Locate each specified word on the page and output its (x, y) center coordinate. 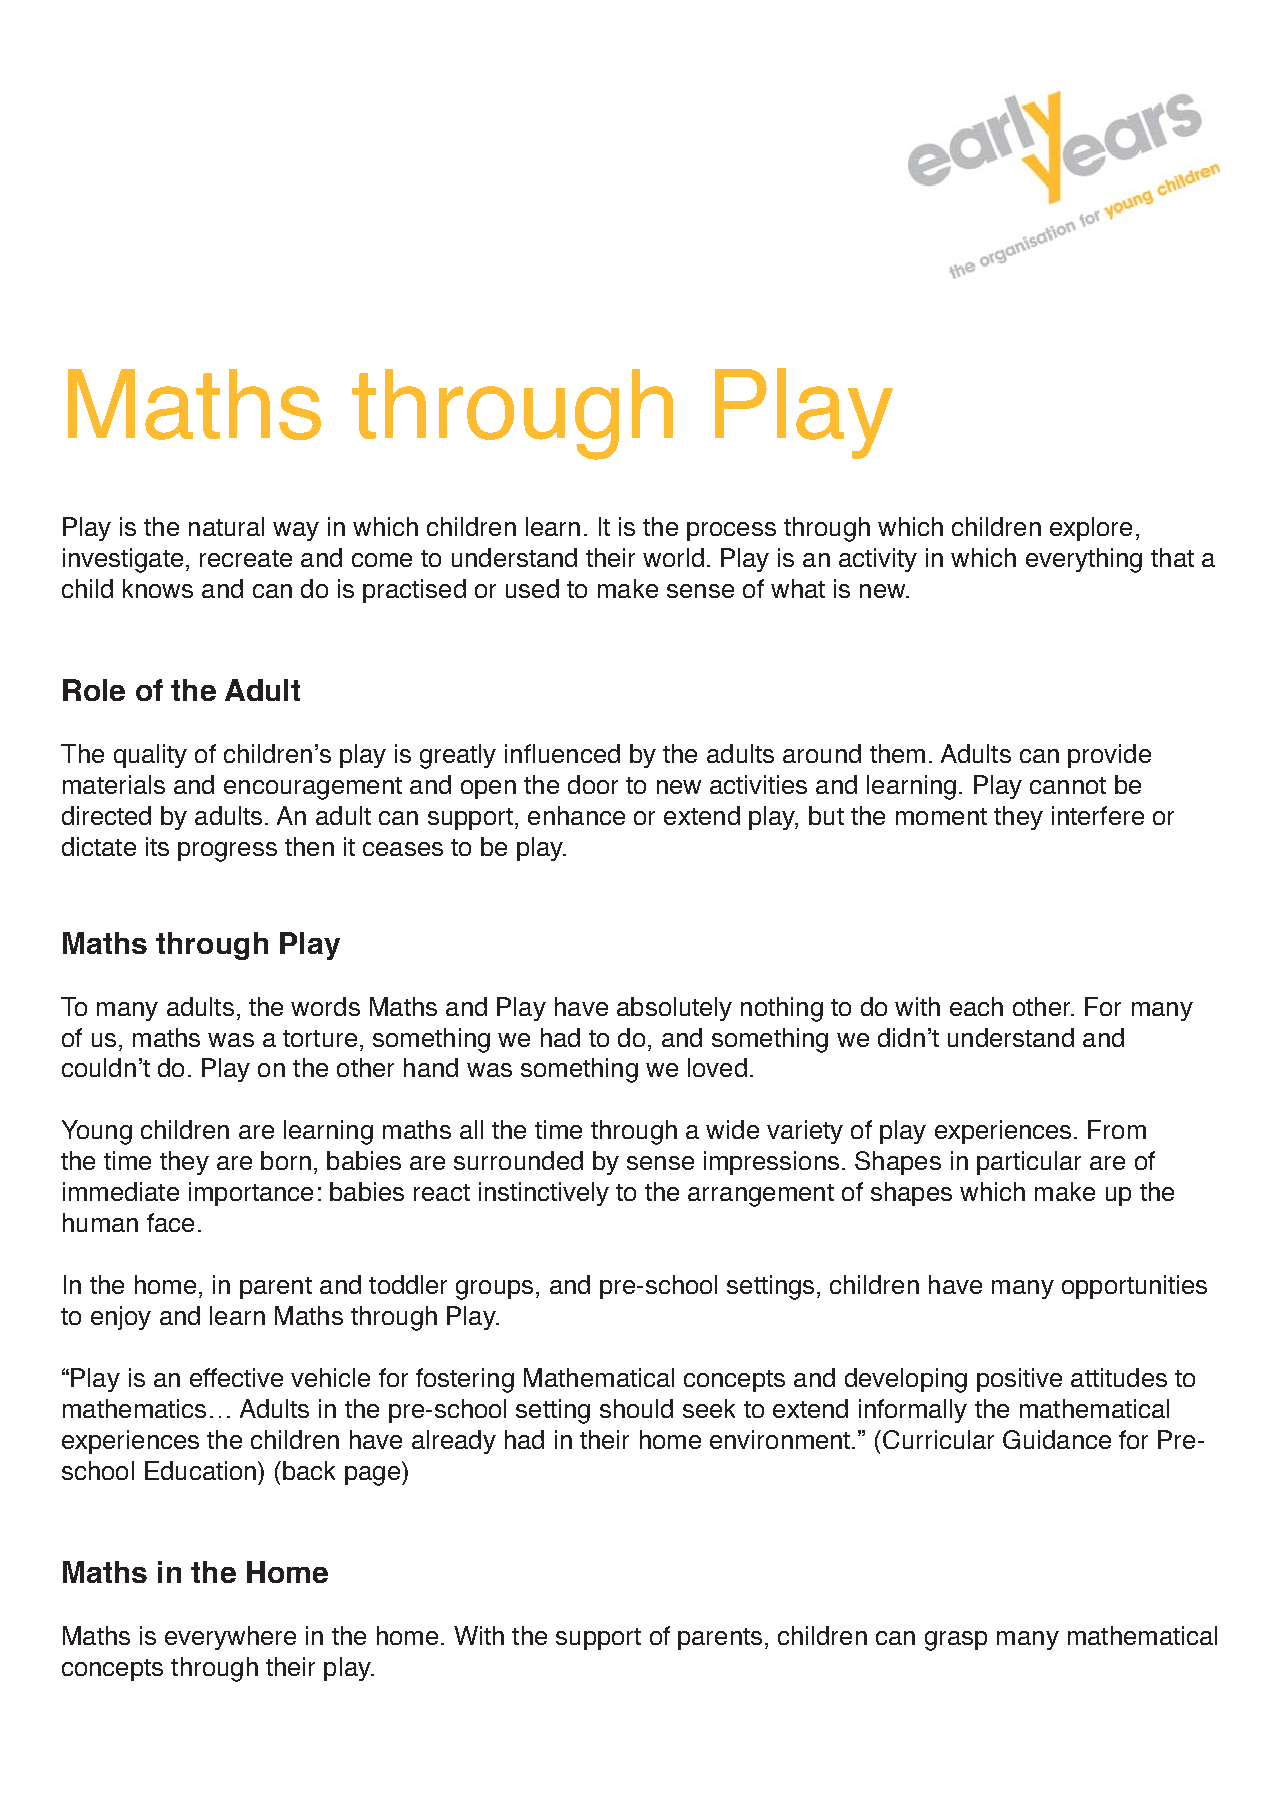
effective (236, 1377)
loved (717, 1067)
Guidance (1057, 1439)
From (1117, 1129)
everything (1084, 560)
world (673, 557)
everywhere (230, 1638)
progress (227, 852)
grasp (956, 1641)
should (636, 1408)
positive (1019, 1380)
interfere (1098, 815)
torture (320, 1038)
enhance (576, 815)
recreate (246, 558)
